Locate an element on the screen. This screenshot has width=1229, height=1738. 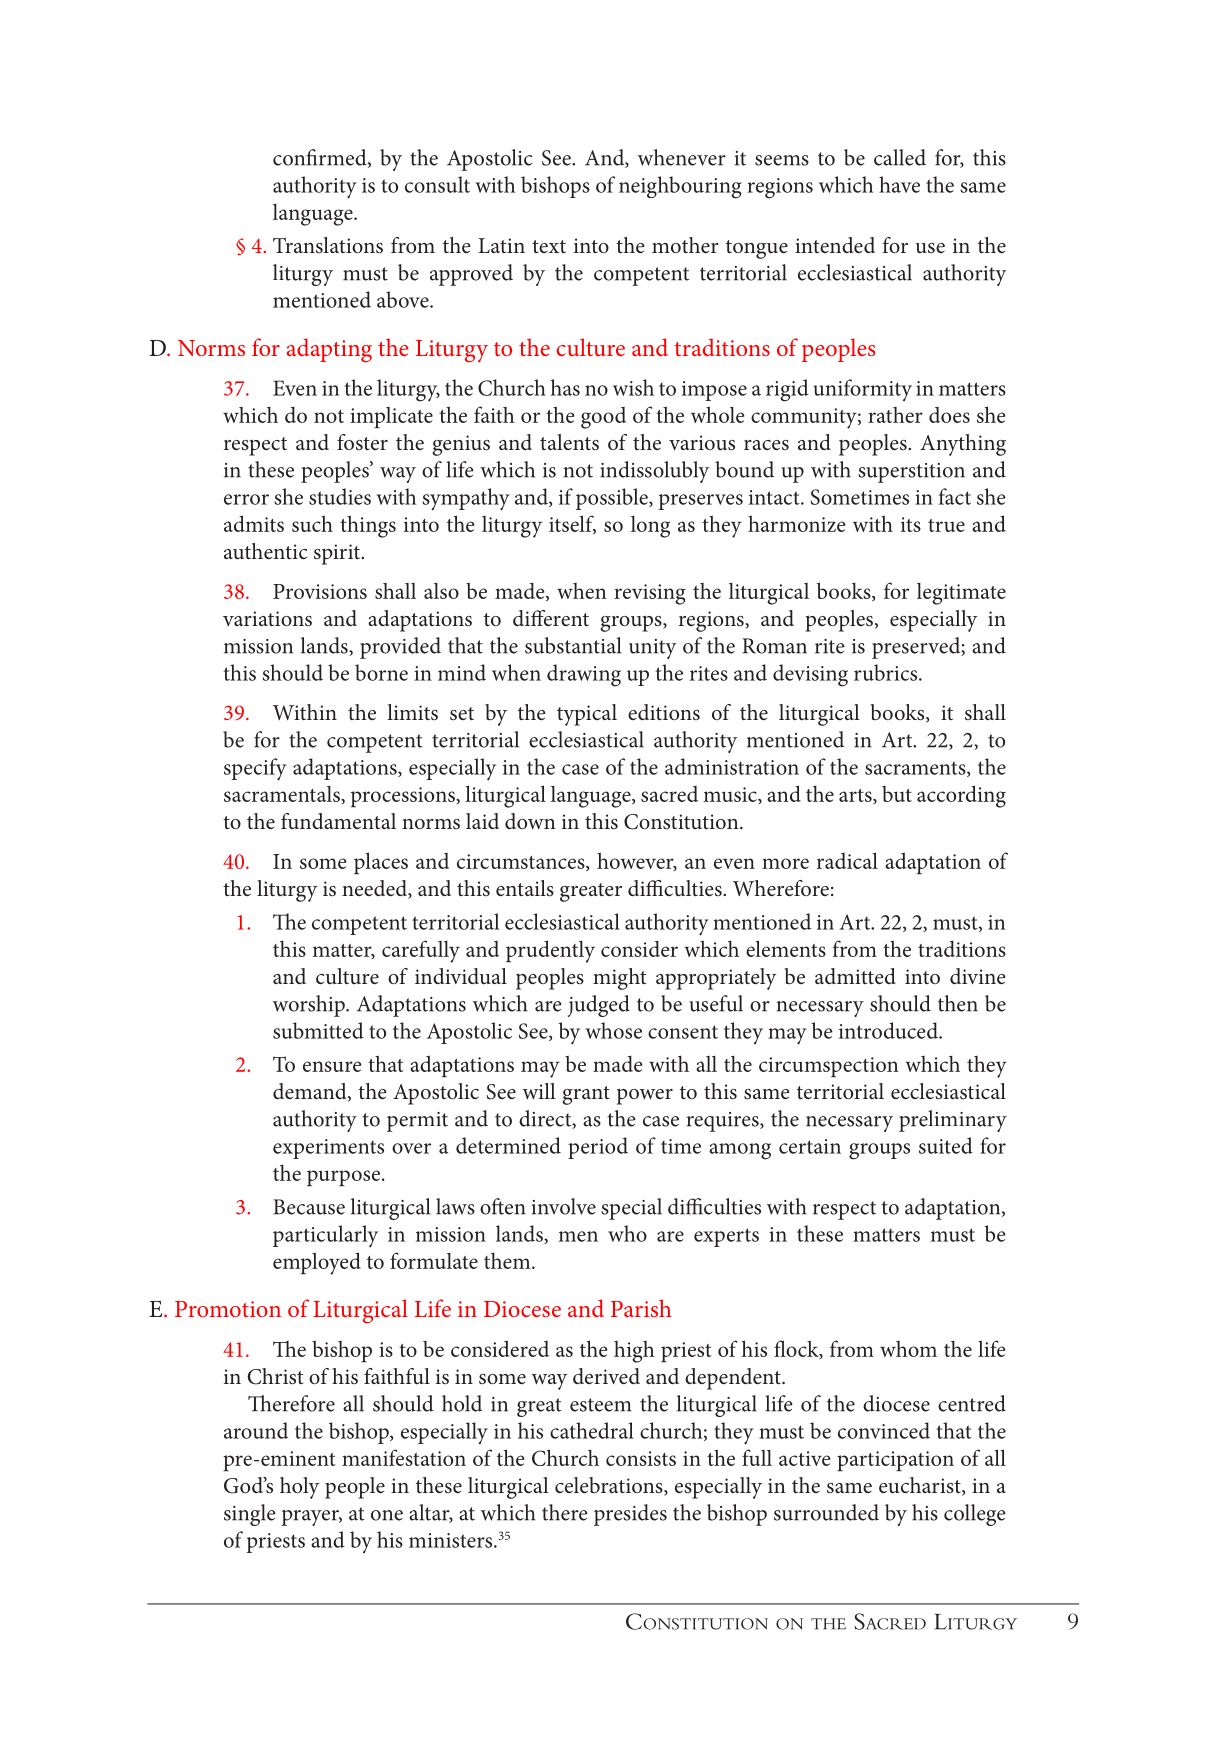
text is located at coordinates (549, 246).
